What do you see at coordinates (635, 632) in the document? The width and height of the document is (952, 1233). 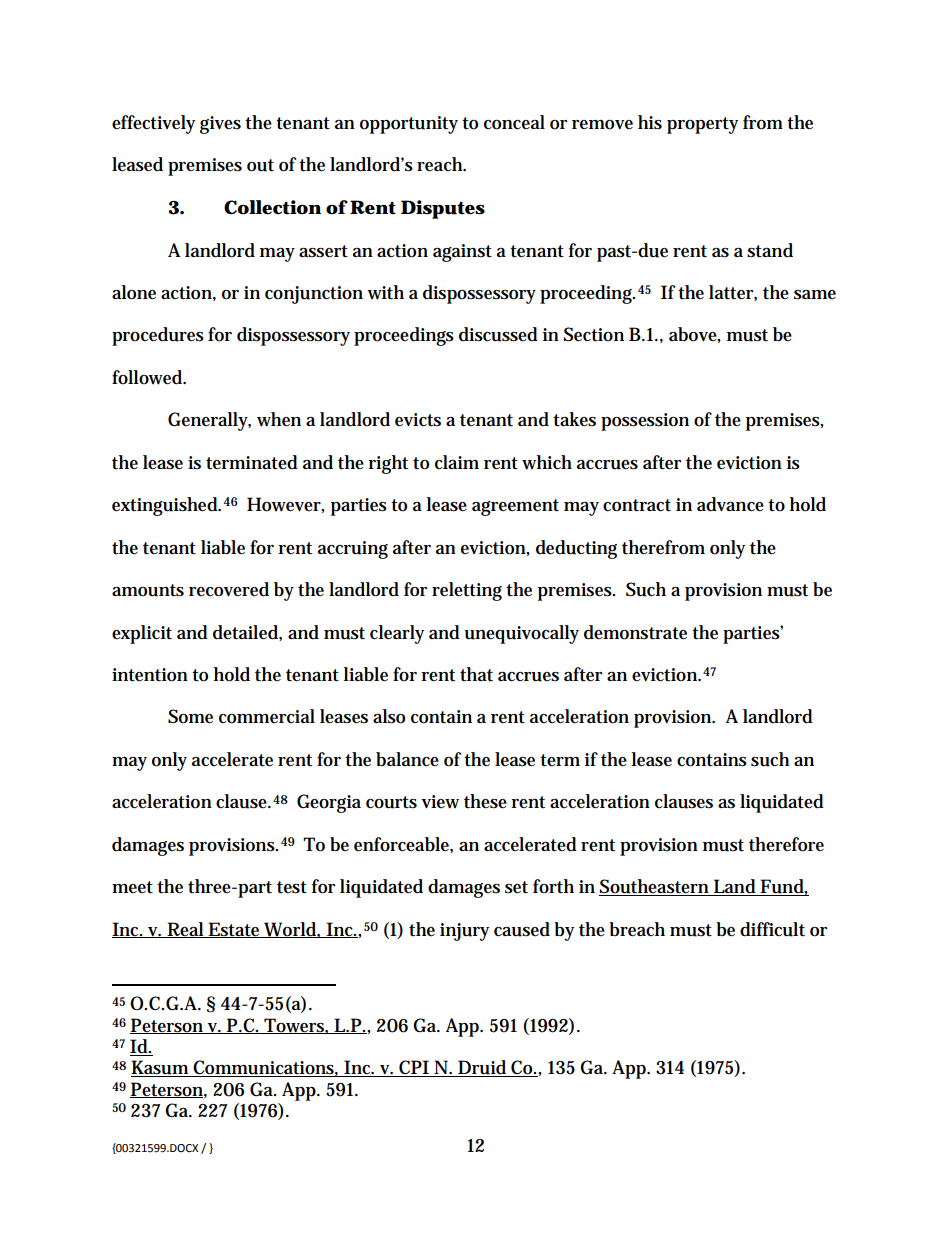 I see `demonstrate` at bounding box center [635, 632].
